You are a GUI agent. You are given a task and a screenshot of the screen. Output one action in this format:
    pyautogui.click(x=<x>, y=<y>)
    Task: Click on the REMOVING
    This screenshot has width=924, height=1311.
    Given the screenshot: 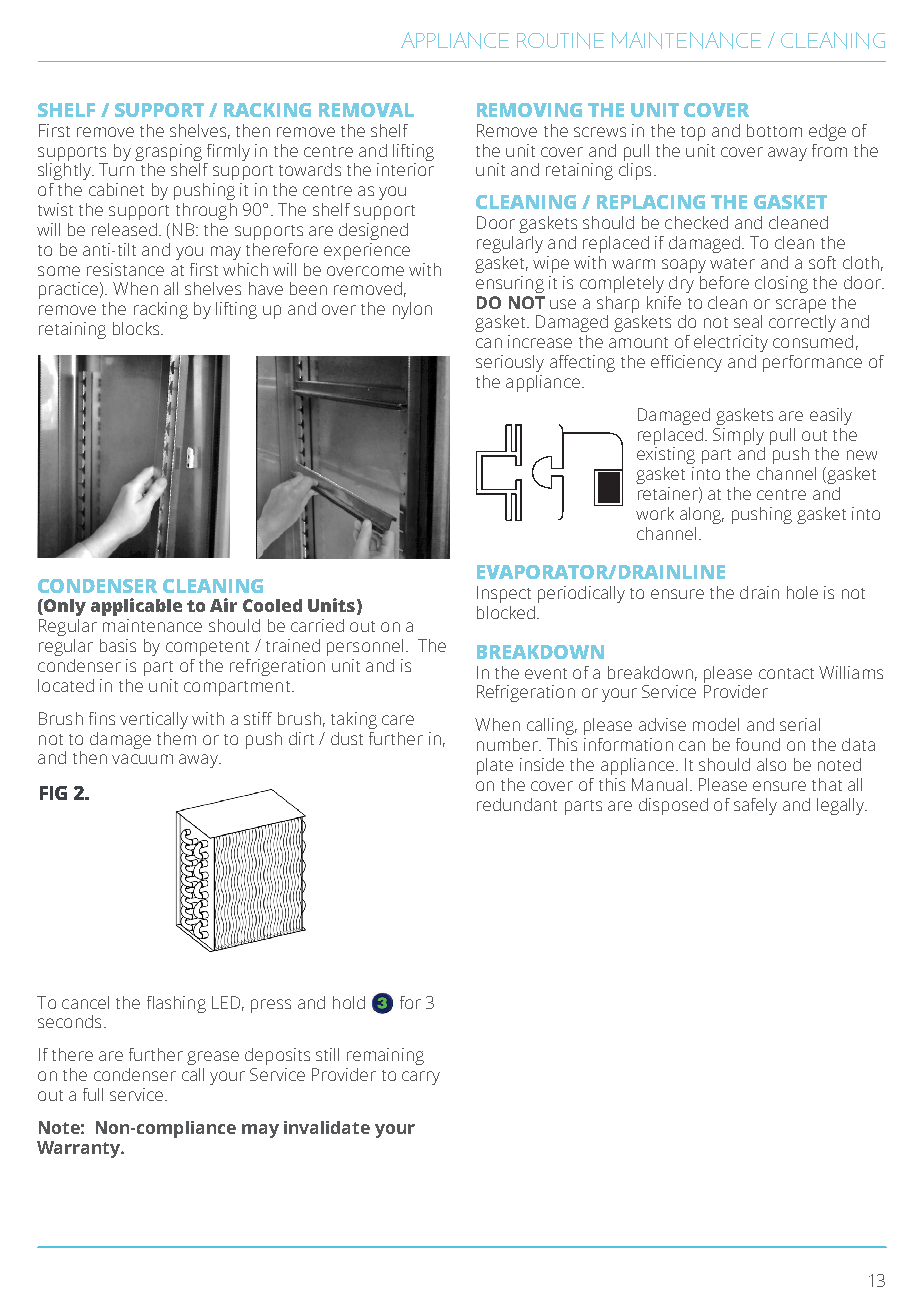 What is the action you would take?
    pyautogui.click(x=529, y=110)
